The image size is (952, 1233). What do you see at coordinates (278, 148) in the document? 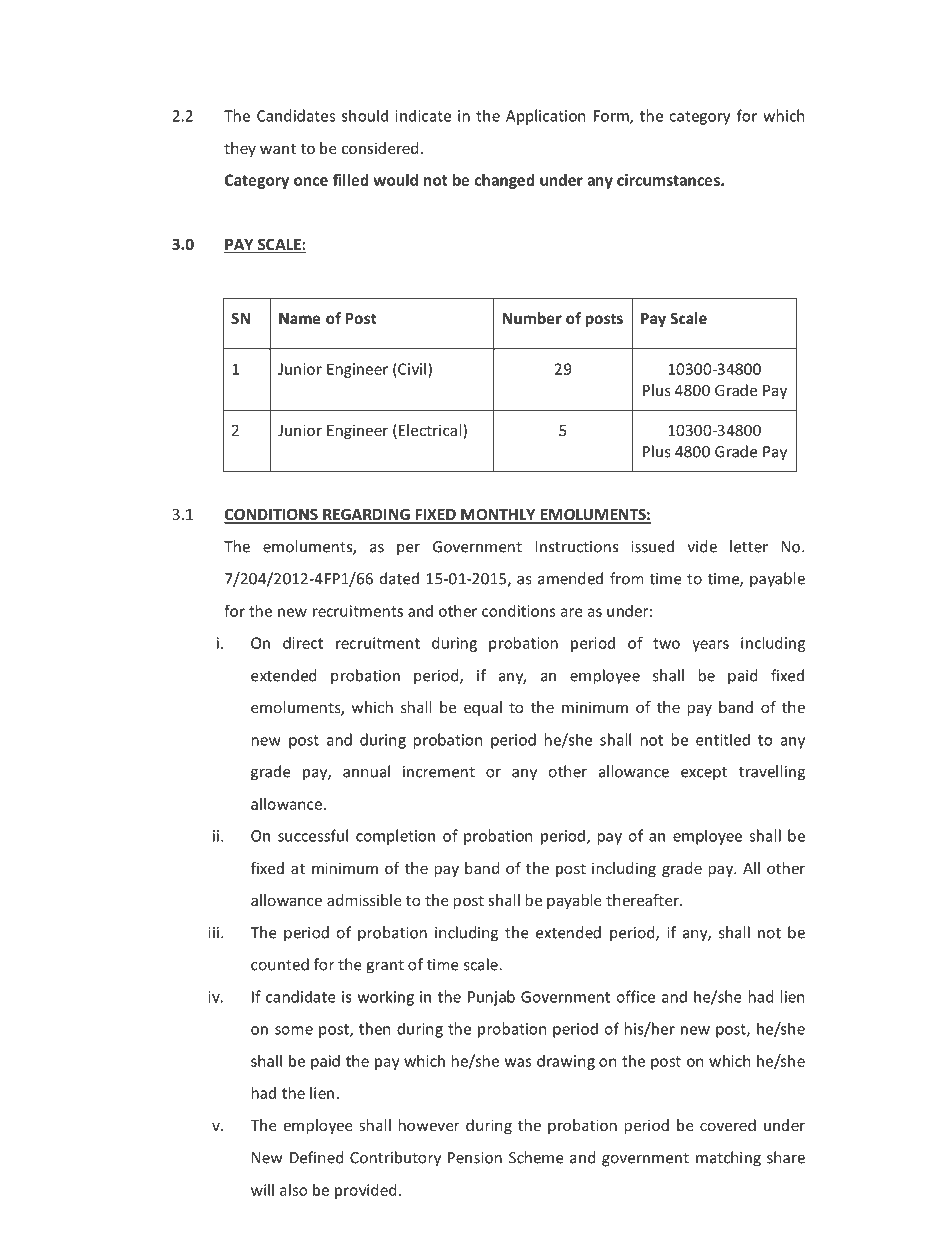
I see `want` at bounding box center [278, 148].
